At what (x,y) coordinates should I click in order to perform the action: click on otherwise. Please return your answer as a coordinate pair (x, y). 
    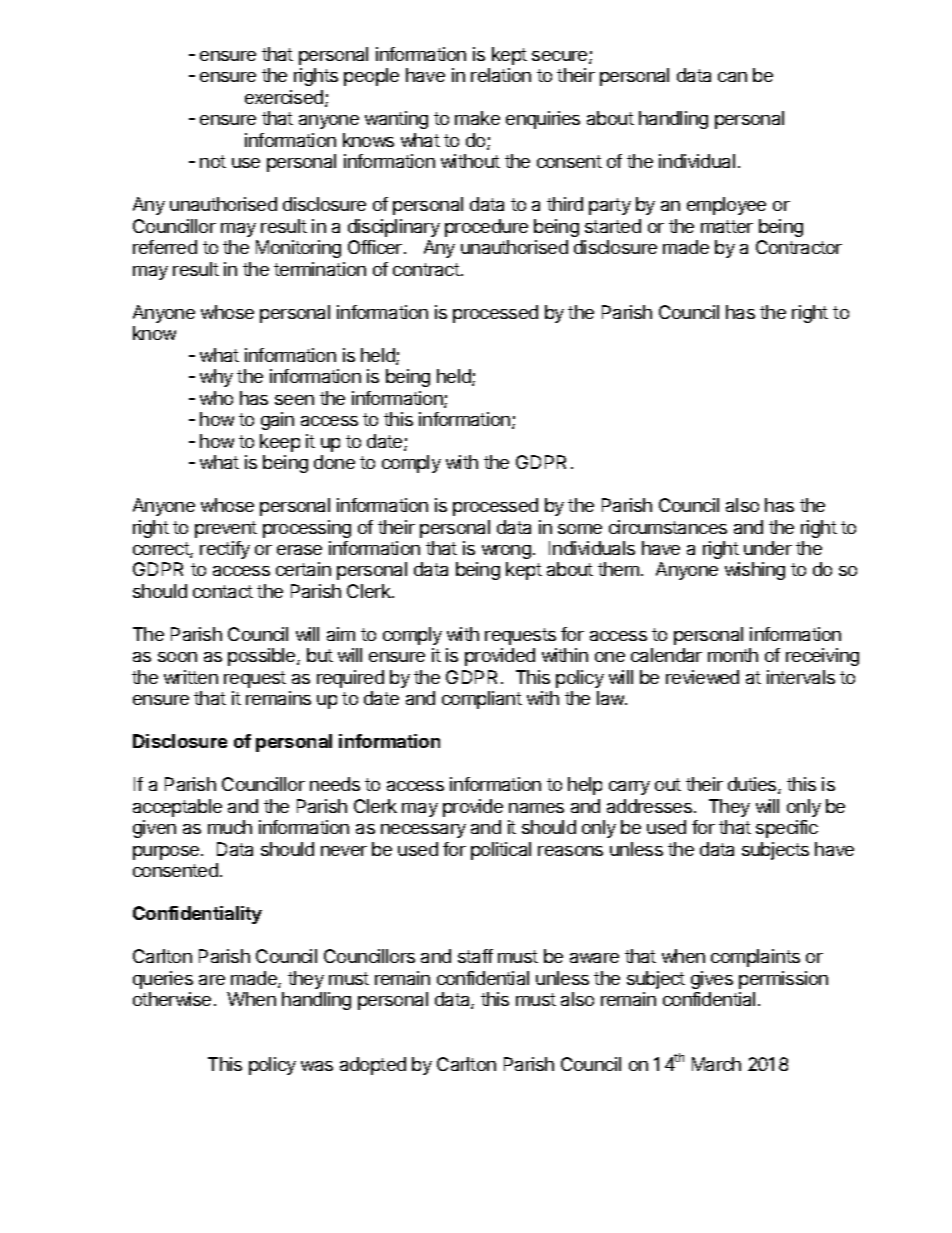
    Looking at the image, I should click on (172, 999).
